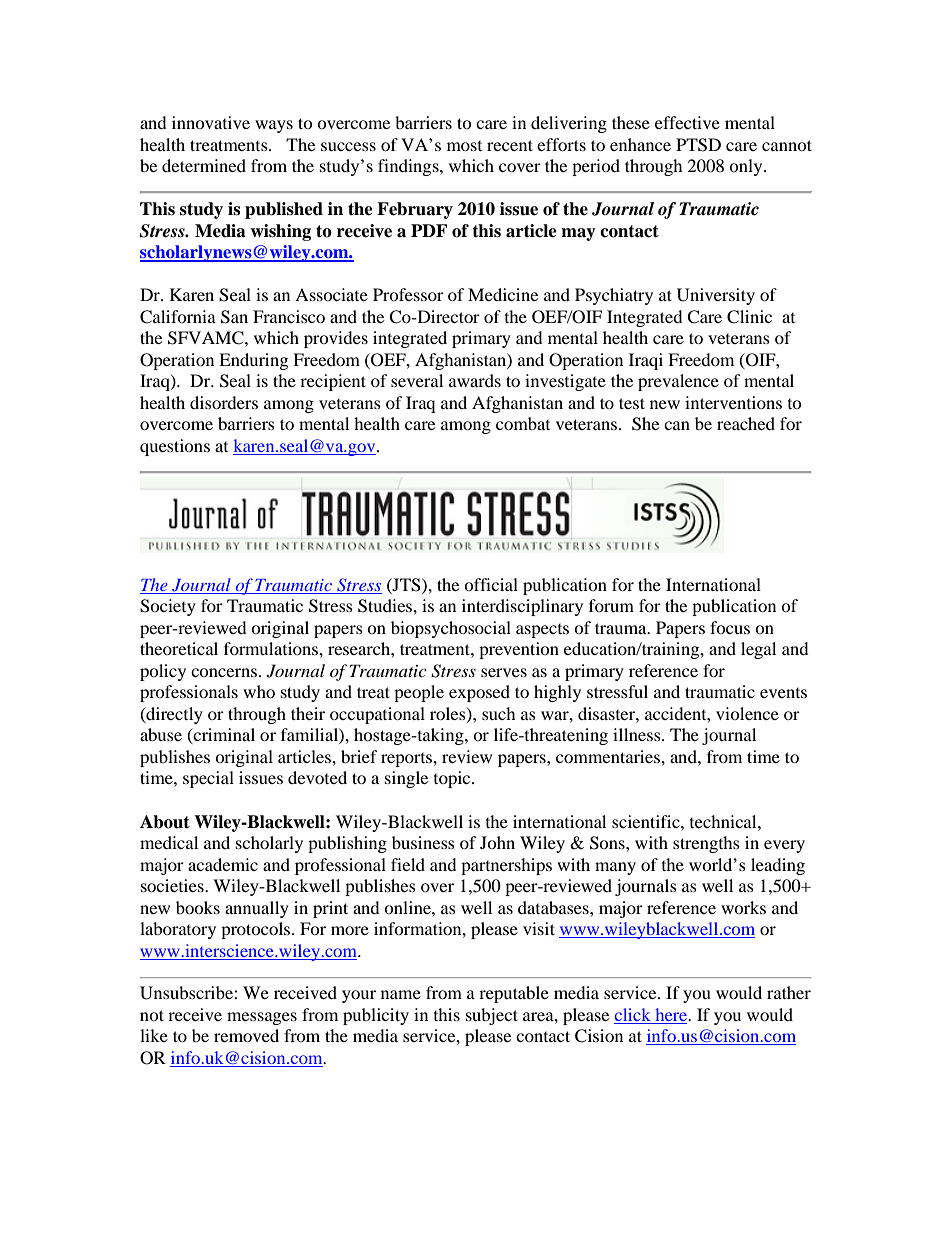 Image resolution: width=952 pixels, height=1233 pixels. I want to click on legal, so click(758, 650).
